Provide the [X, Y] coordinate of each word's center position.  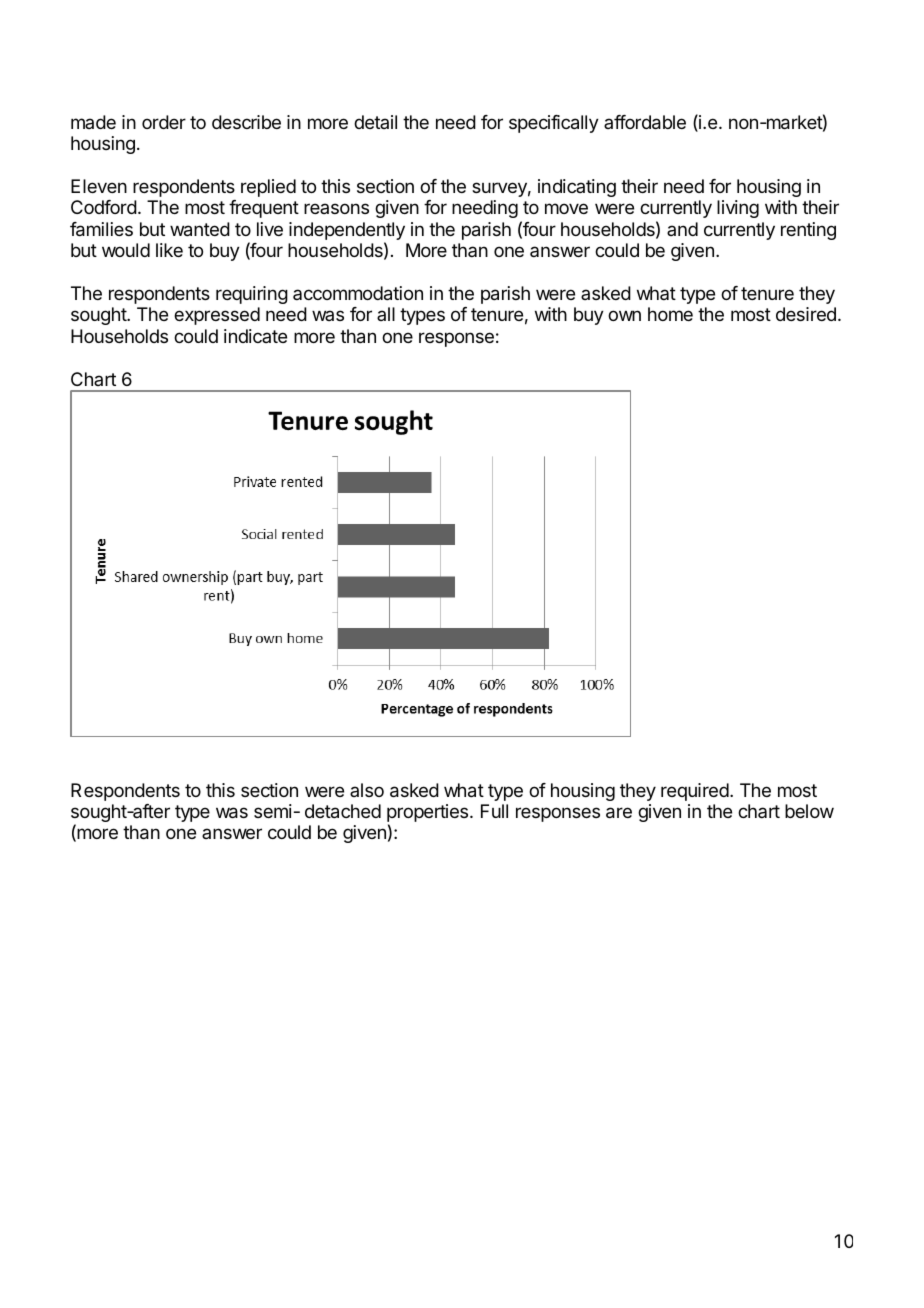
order [164, 122]
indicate [255, 336]
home [670, 314]
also [367, 790]
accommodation [358, 293]
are [619, 813]
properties [429, 814]
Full [494, 811]
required [695, 792]
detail [375, 122]
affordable [645, 122]
